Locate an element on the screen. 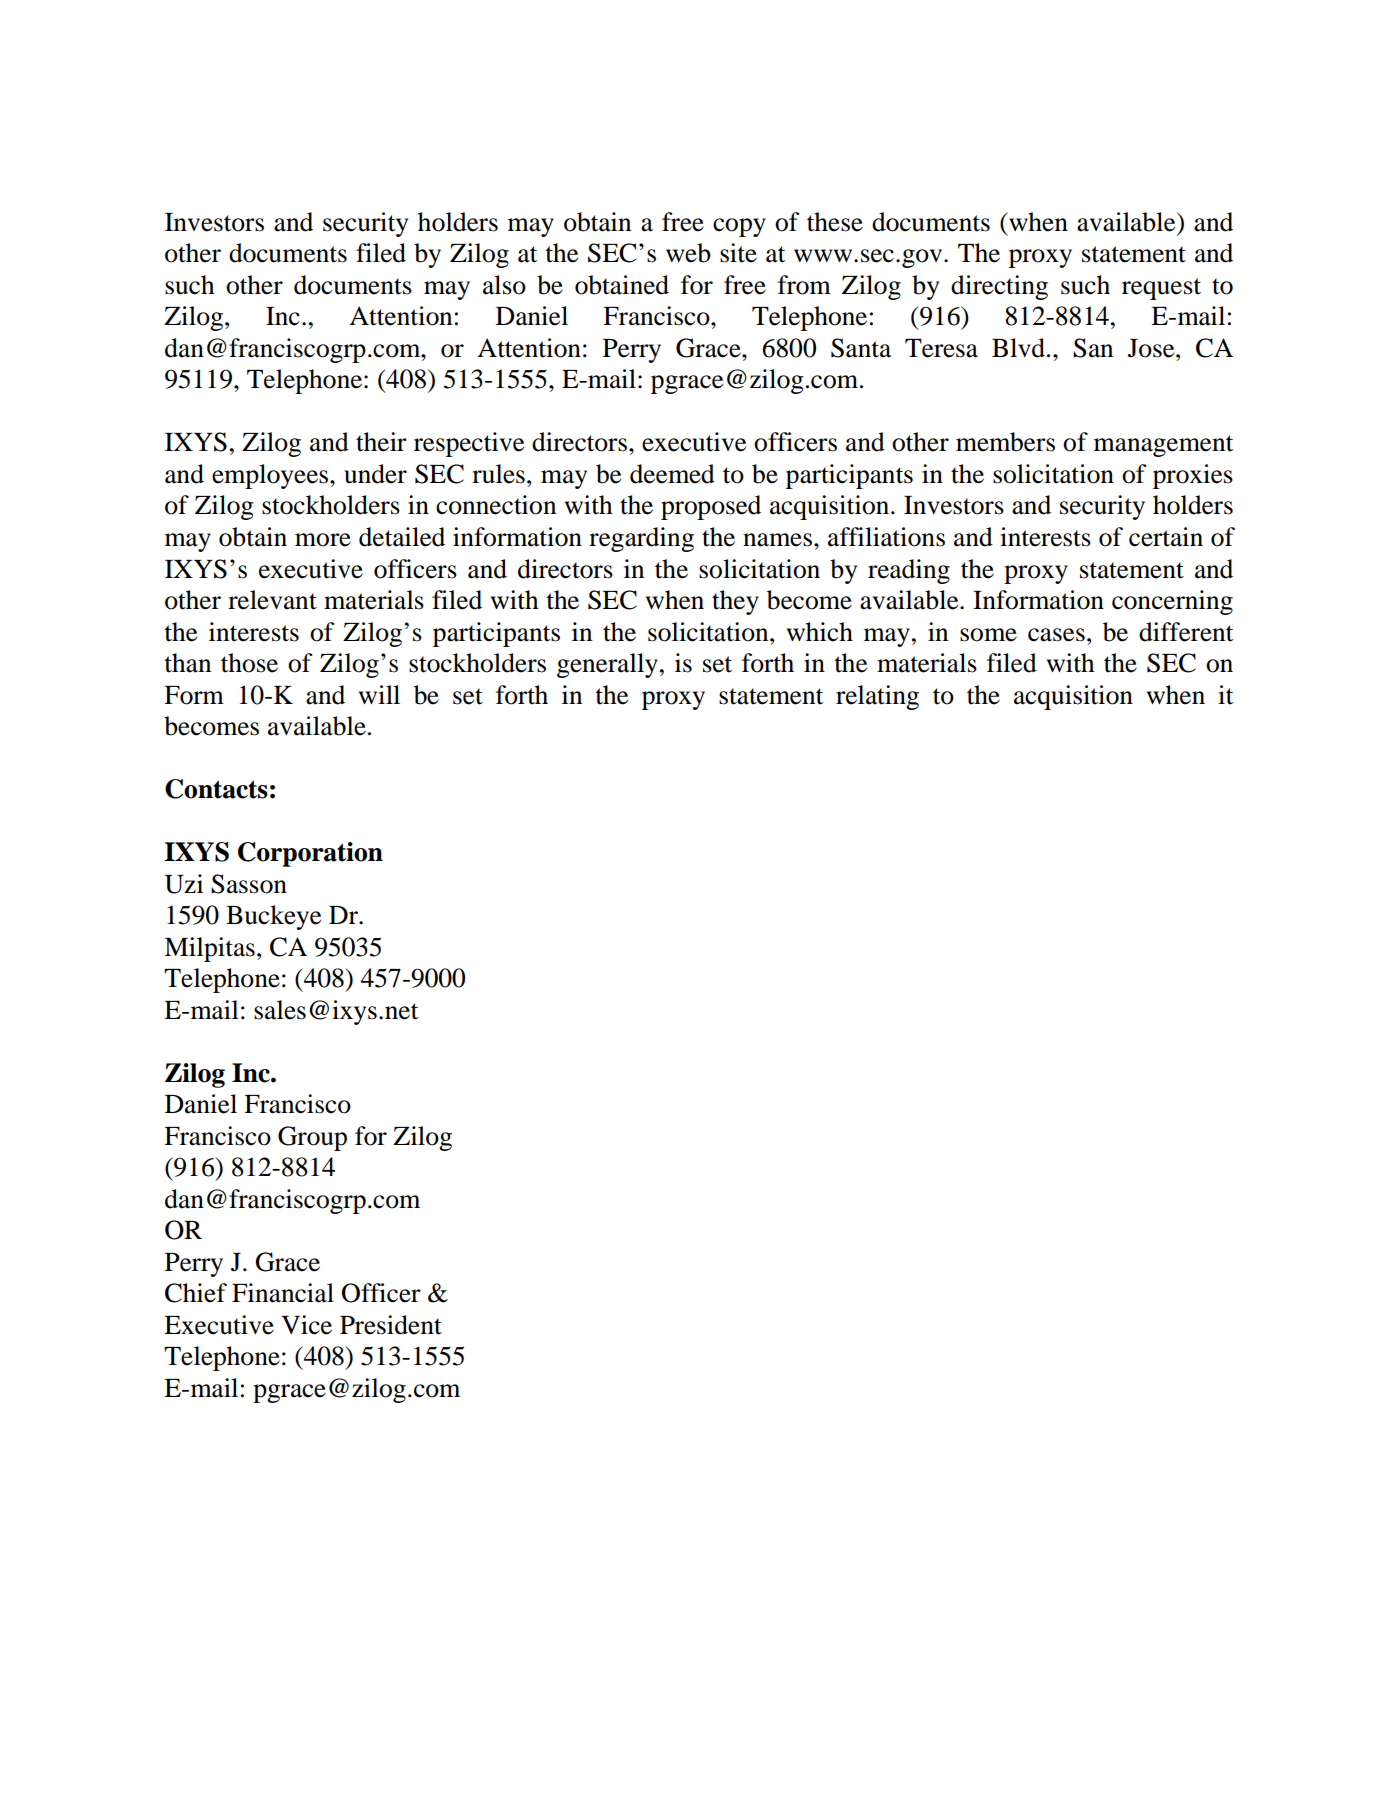 This screenshot has width=1398, height=1809. some is located at coordinates (988, 635).
